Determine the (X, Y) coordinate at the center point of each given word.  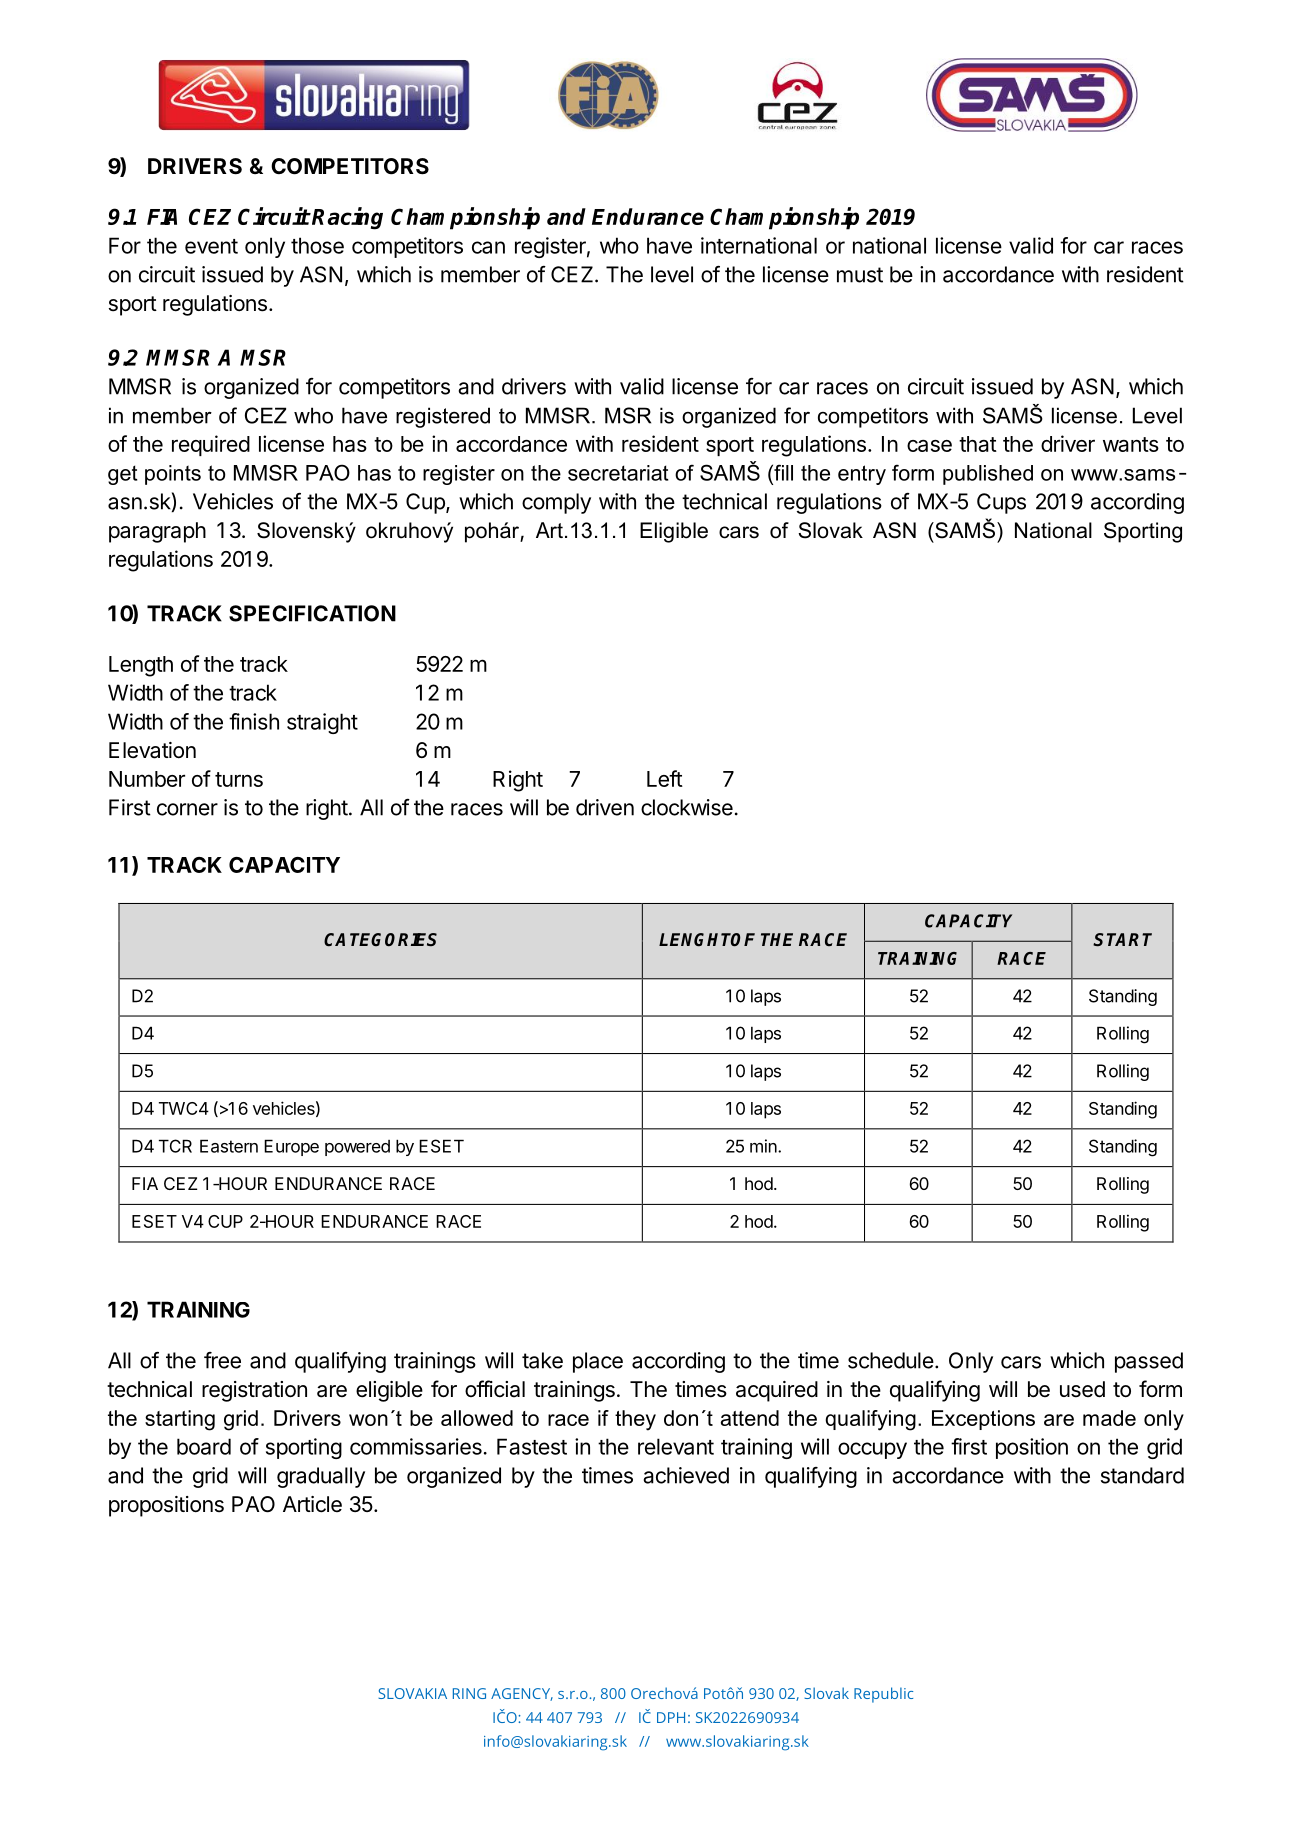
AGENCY (522, 1694)
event (211, 246)
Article (312, 1504)
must (860, 275)
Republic (883, 1695)
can (488, 247)
